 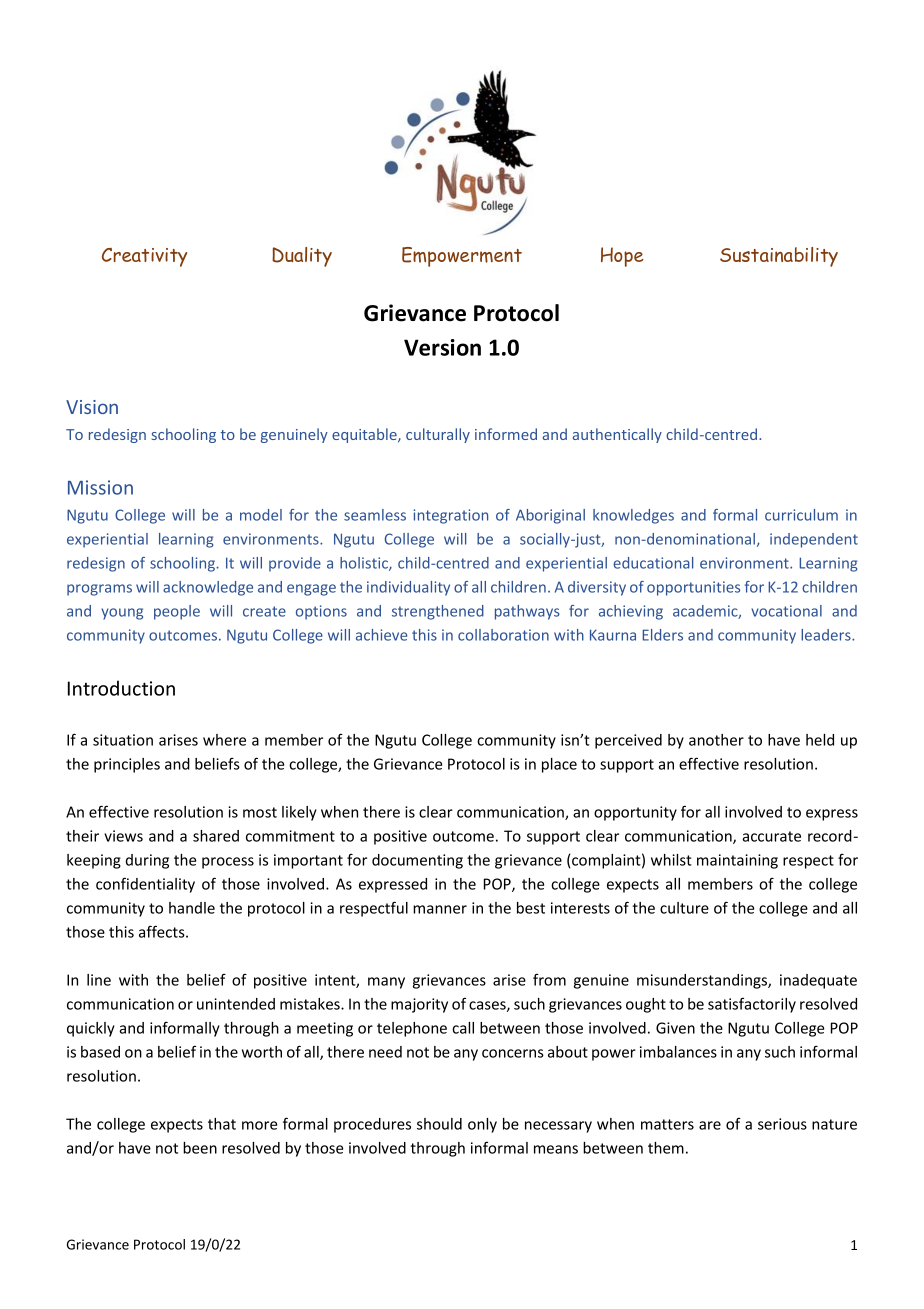 I want to click on that, so click(x=222, y=1124).
